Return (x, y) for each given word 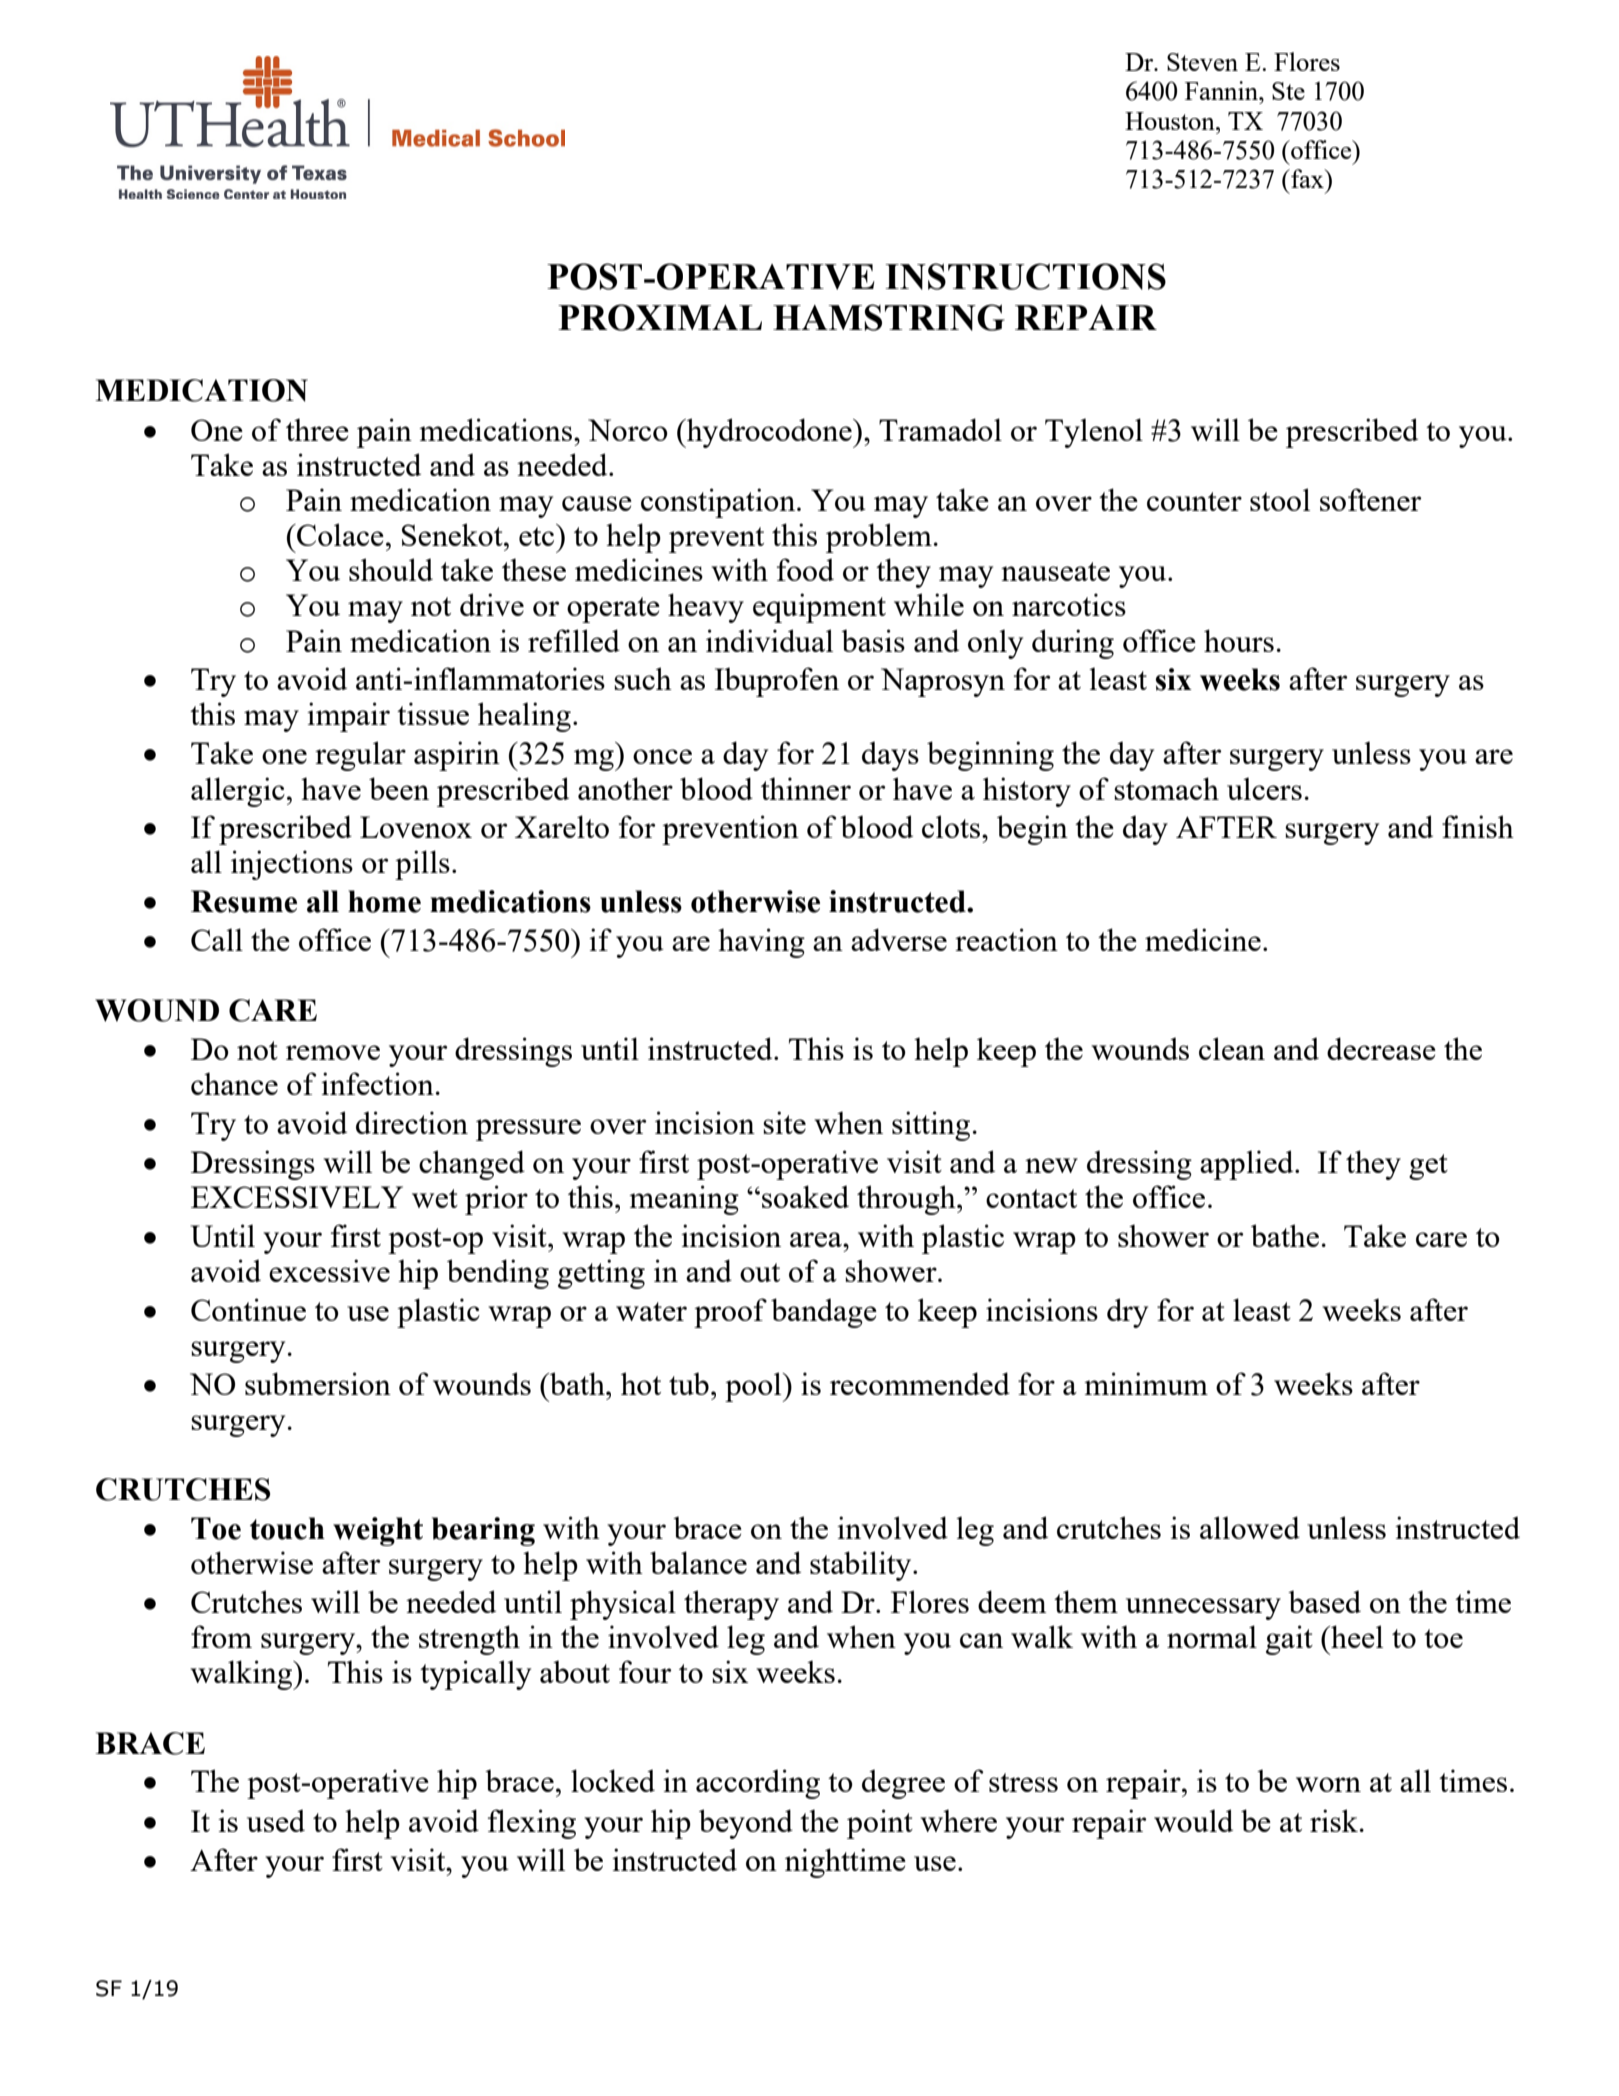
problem (879, 538)
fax (1307, 178)
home (384, 901)
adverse (899, 939)
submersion (318, 1383)
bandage (824, 1313)
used (276, 1820)
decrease (1381, 1048)
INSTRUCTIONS (1025, 276)
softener (1370, 499)
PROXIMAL (660, 317)
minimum (1146, 1383)
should (391, 569)
